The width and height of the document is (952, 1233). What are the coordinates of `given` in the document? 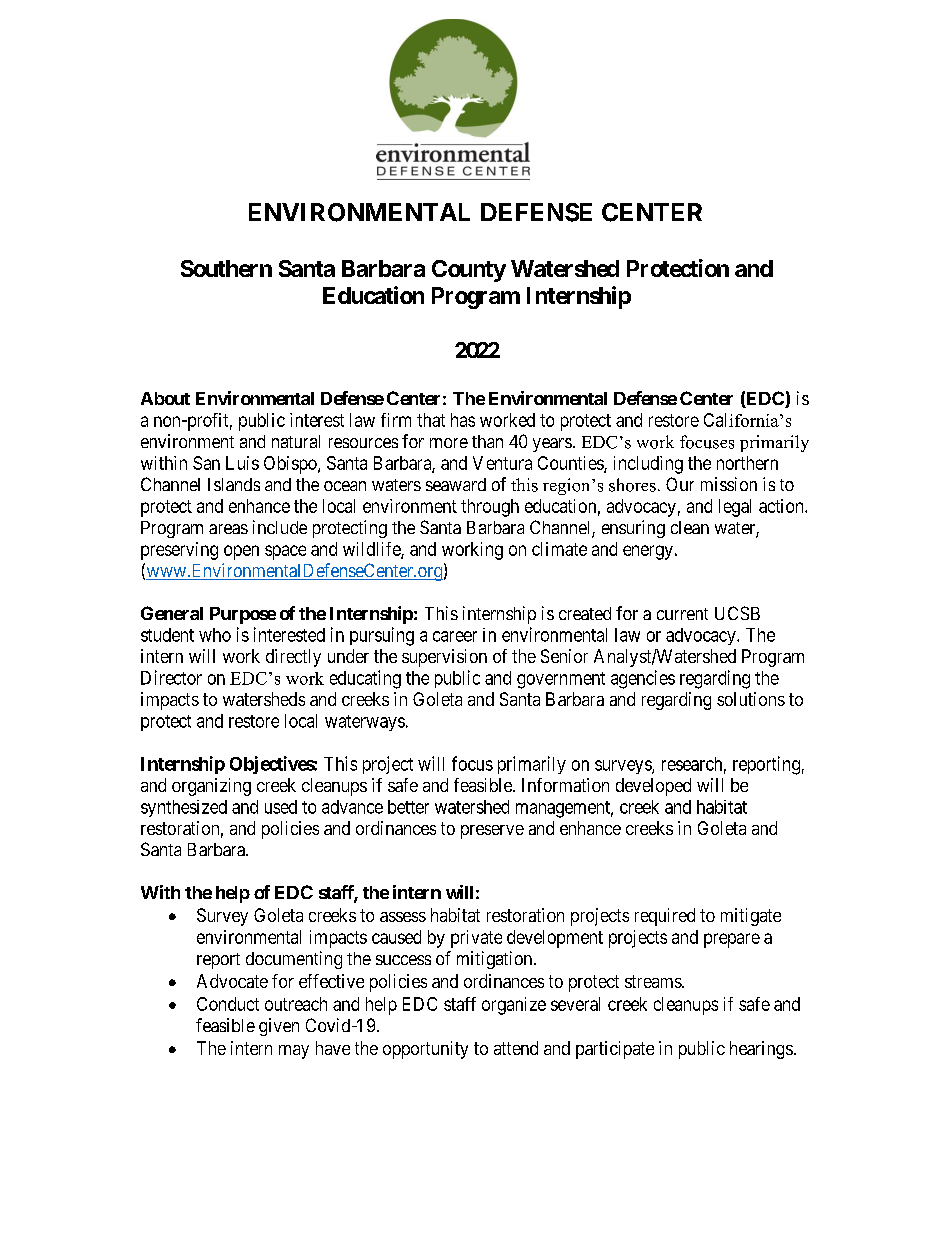 It's located at (279, 1027).
